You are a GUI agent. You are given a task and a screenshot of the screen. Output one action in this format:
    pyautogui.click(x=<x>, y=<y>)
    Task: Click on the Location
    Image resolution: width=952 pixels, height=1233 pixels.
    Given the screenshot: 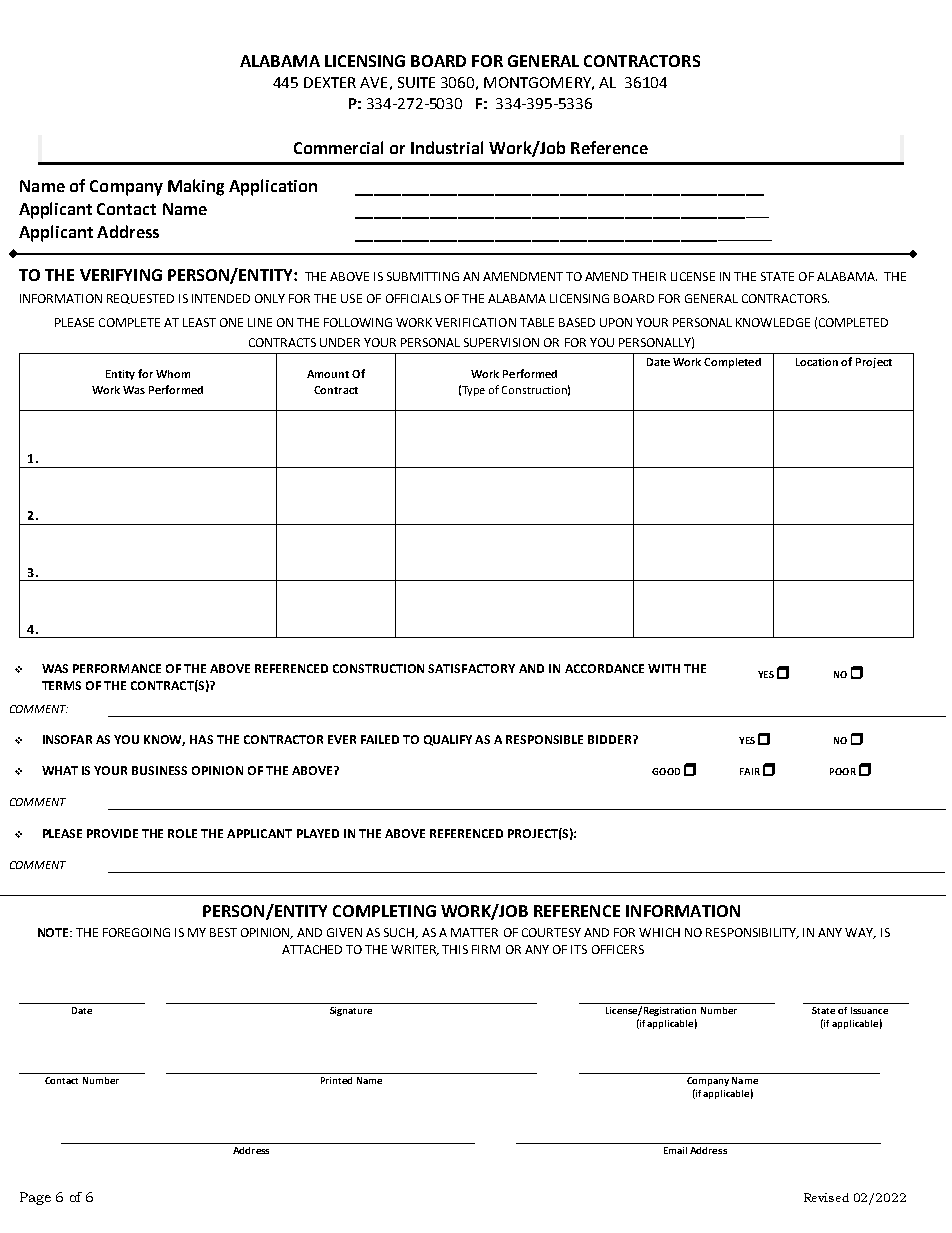 What is the action you would take?
    pyautogui.click(x=817, y=362)
